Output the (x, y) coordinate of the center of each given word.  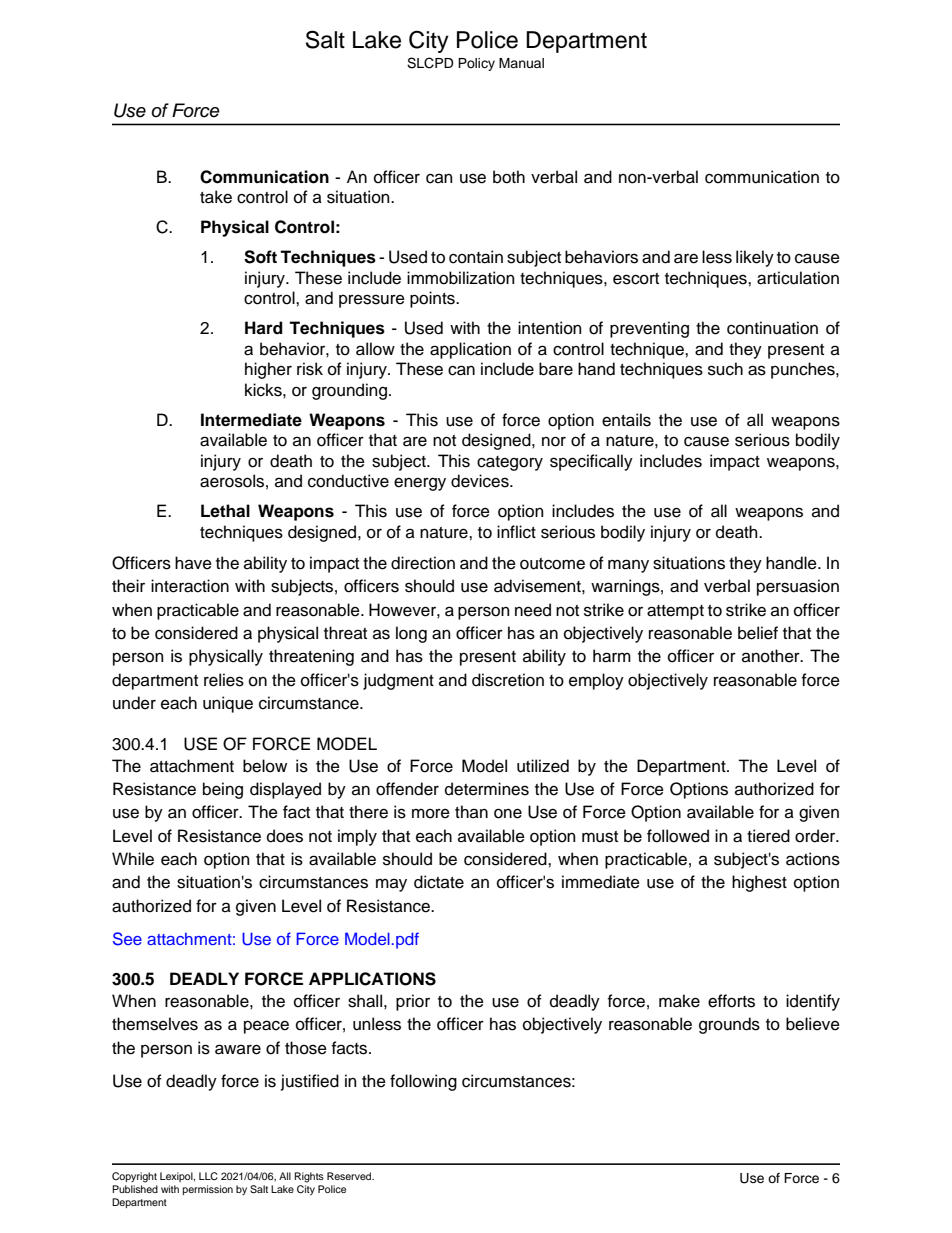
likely (755, 258)
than (471, 811)
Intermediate (251, 420)
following (423, 1082)
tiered (768, 836)
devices (481, 481)
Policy (476, 64)
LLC (208, 1176)
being (223, 790)
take (216, 197)
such (725, 369)
